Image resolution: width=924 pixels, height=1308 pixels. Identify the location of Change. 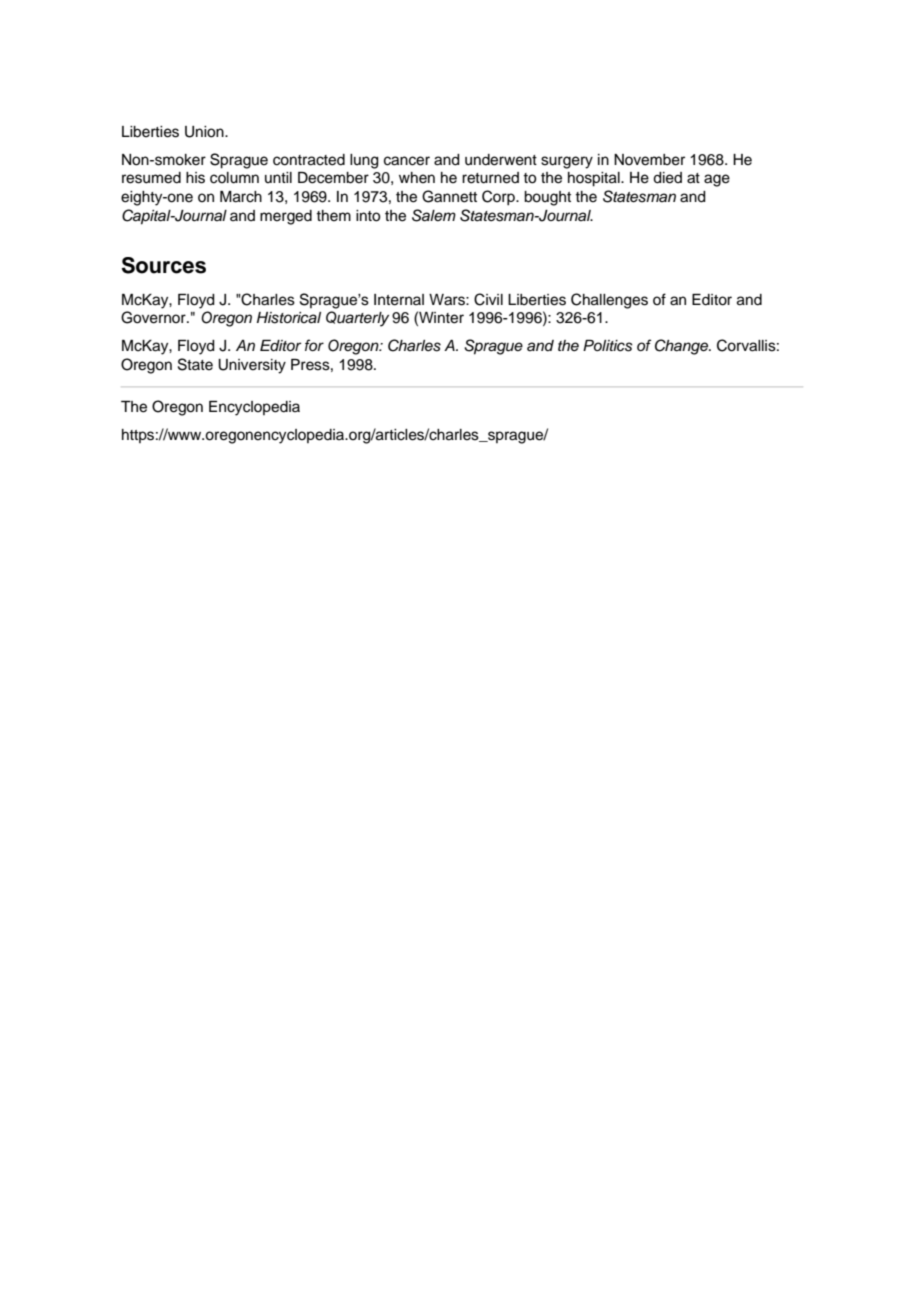
(683, 347).
